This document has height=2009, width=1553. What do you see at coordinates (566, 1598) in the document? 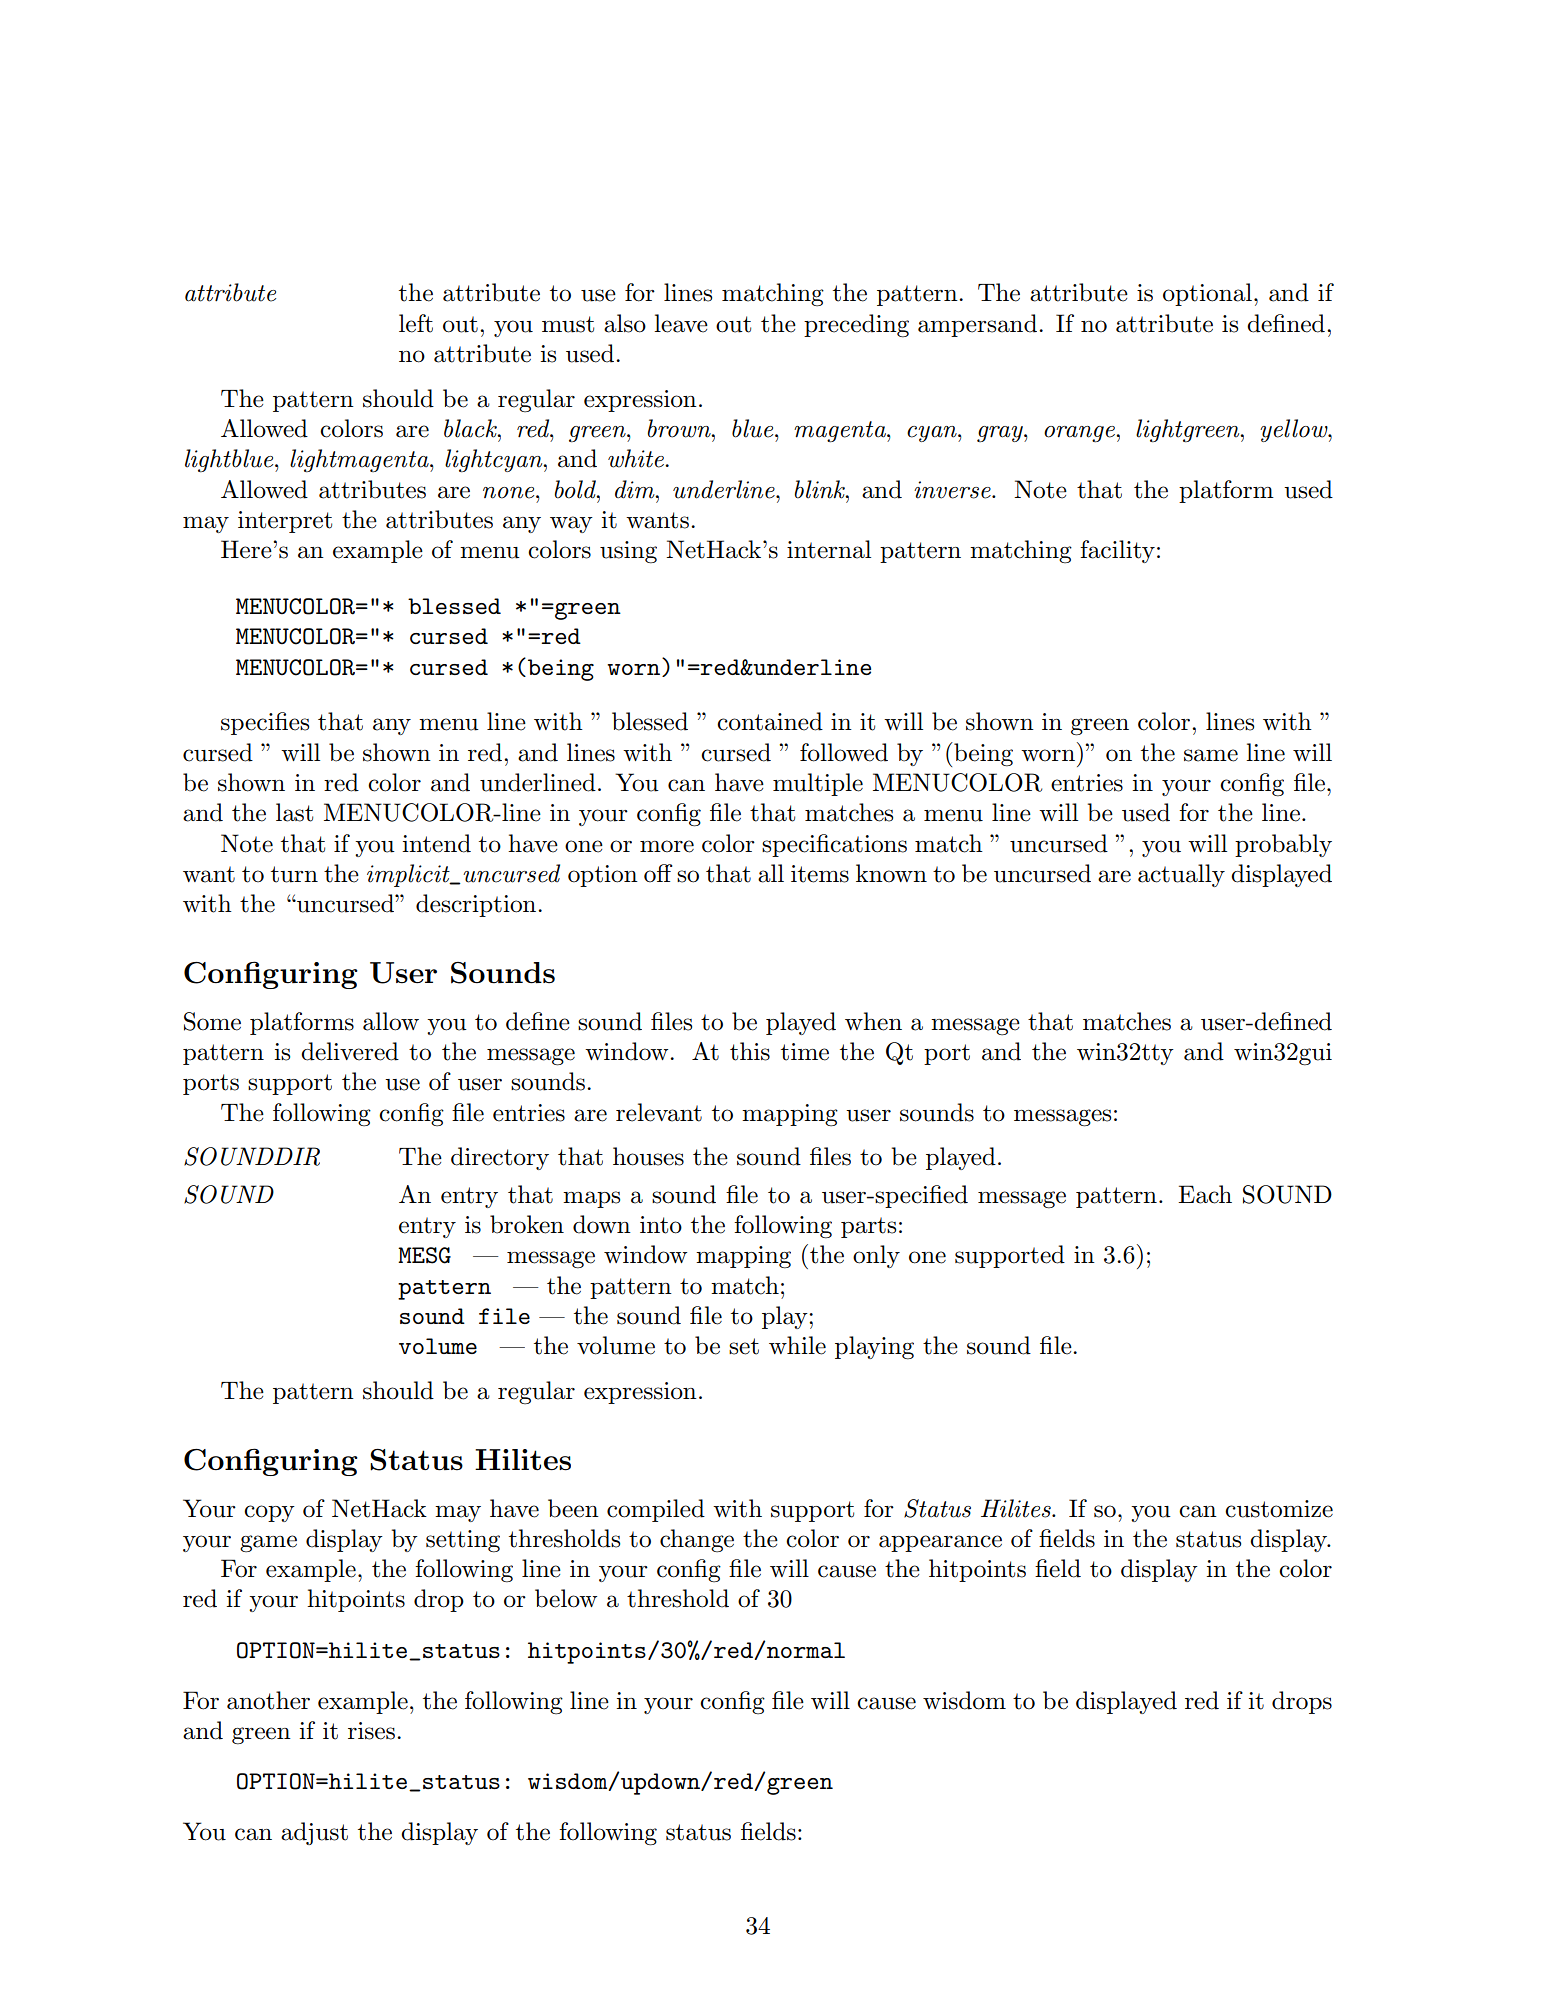
I see `below` at bounding box center [566, 1598].
